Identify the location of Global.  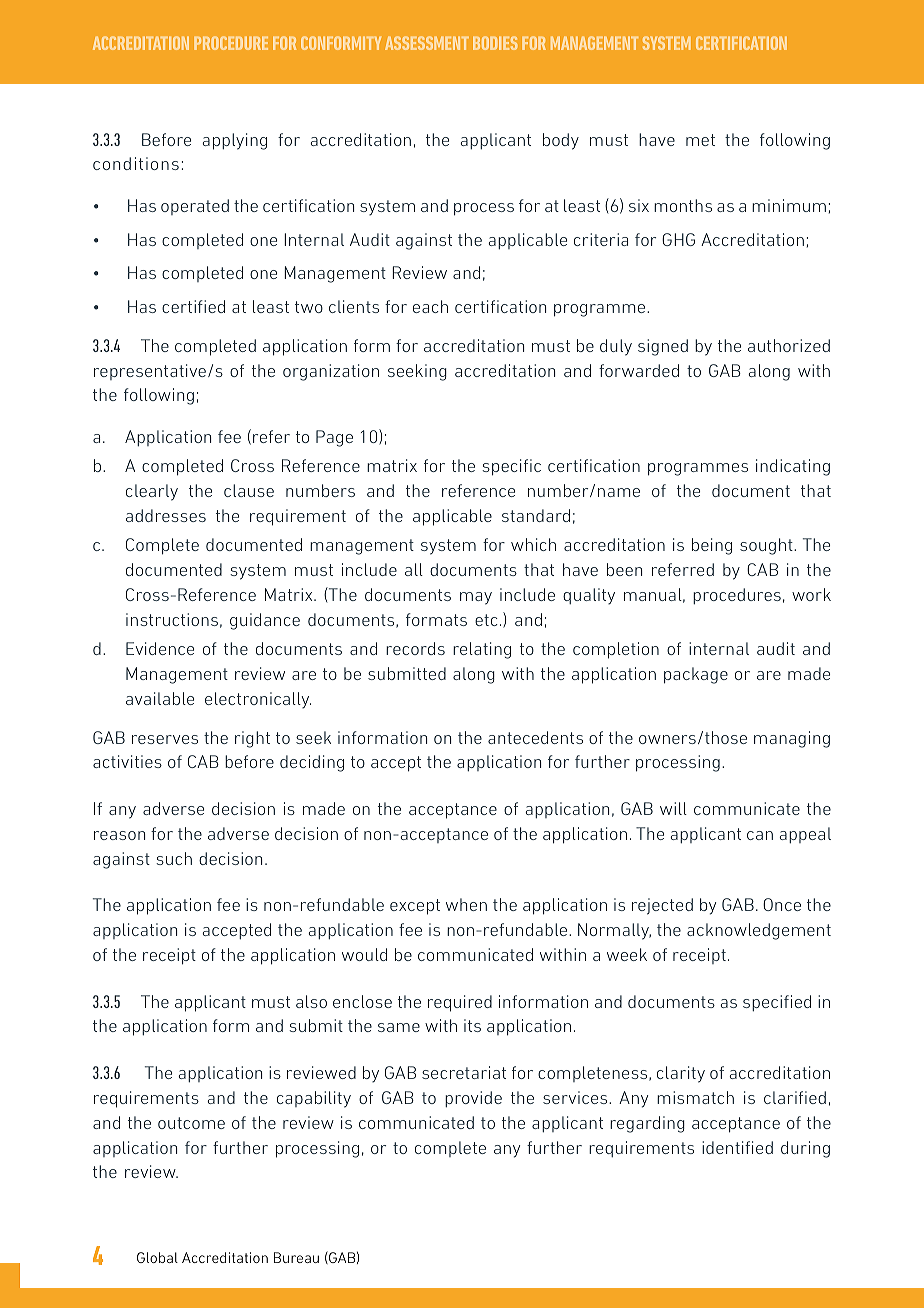
(157, 1257).
